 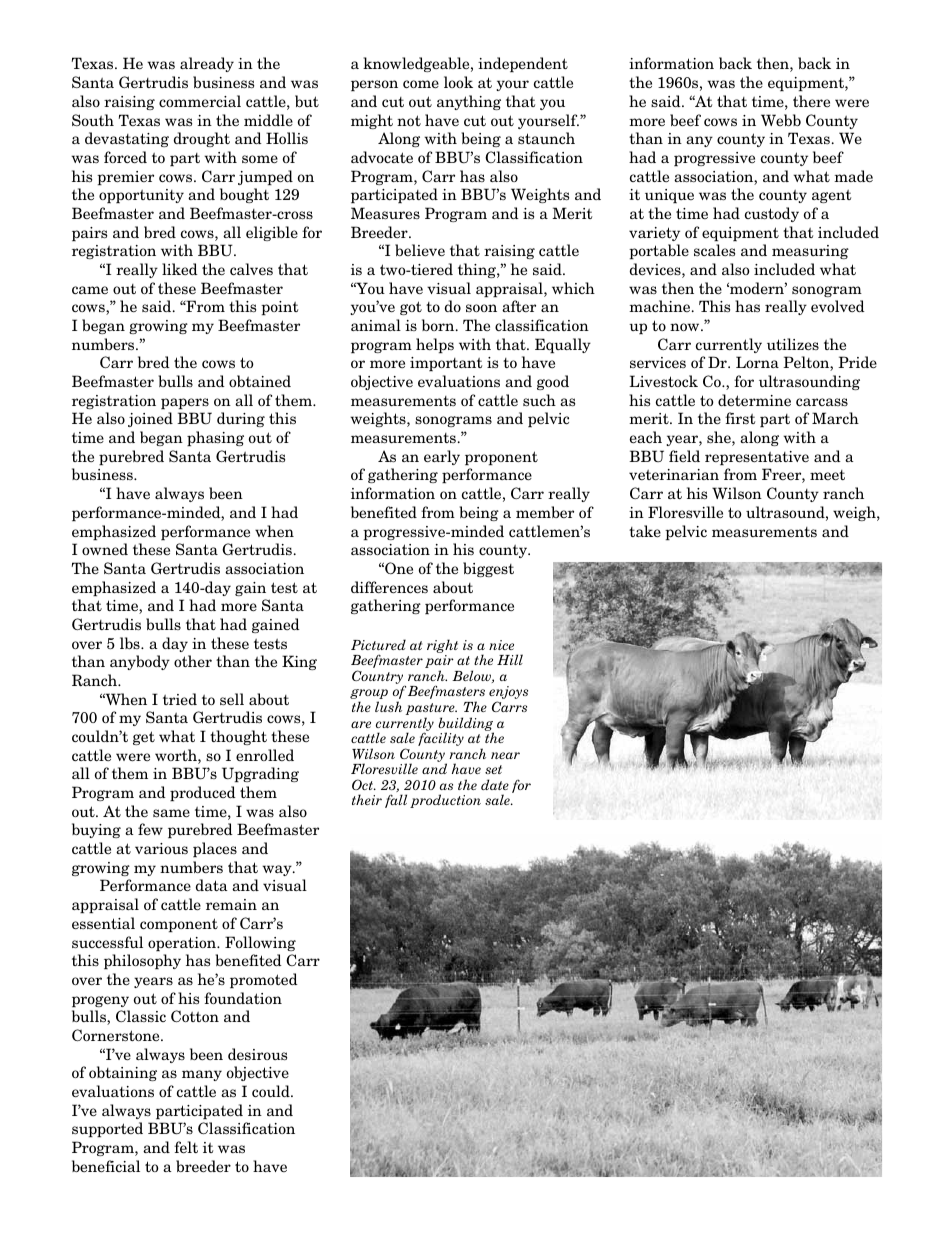 I want to click on look, so click(x=458, y=82).
